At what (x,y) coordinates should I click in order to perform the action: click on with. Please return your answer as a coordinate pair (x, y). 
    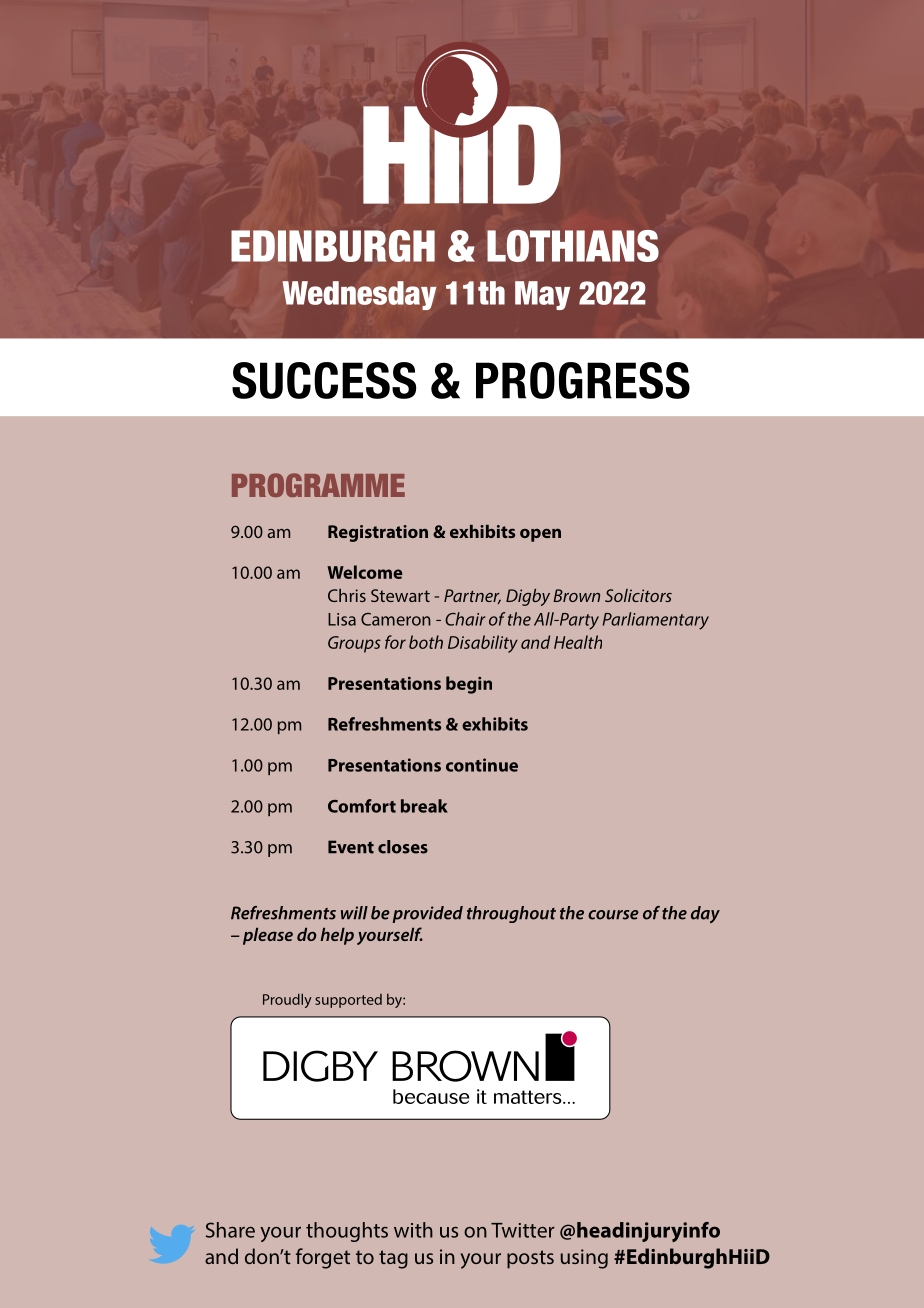
    Looking at the image, I should click on (413, 1230).
